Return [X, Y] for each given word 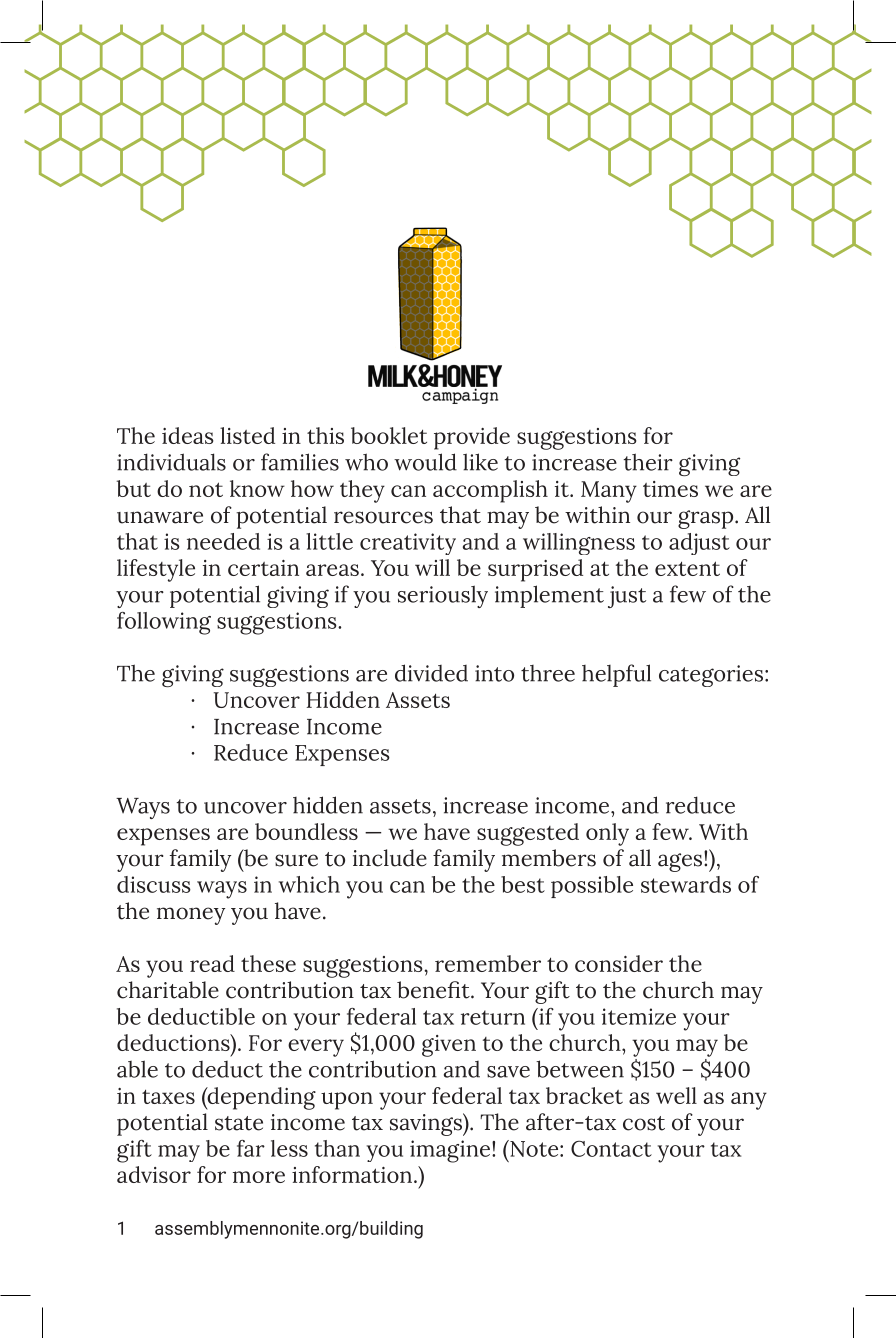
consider [619, 963]
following [164, 623]
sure [296, 860]
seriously [443, 596]
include [390, 858]
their [648, 462]
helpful [616, 675]
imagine [451, 1151]
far [251, 1148]
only [607, 834]
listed [247, 435]
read [212, 963]
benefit [434, 990]
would [425, 462]
